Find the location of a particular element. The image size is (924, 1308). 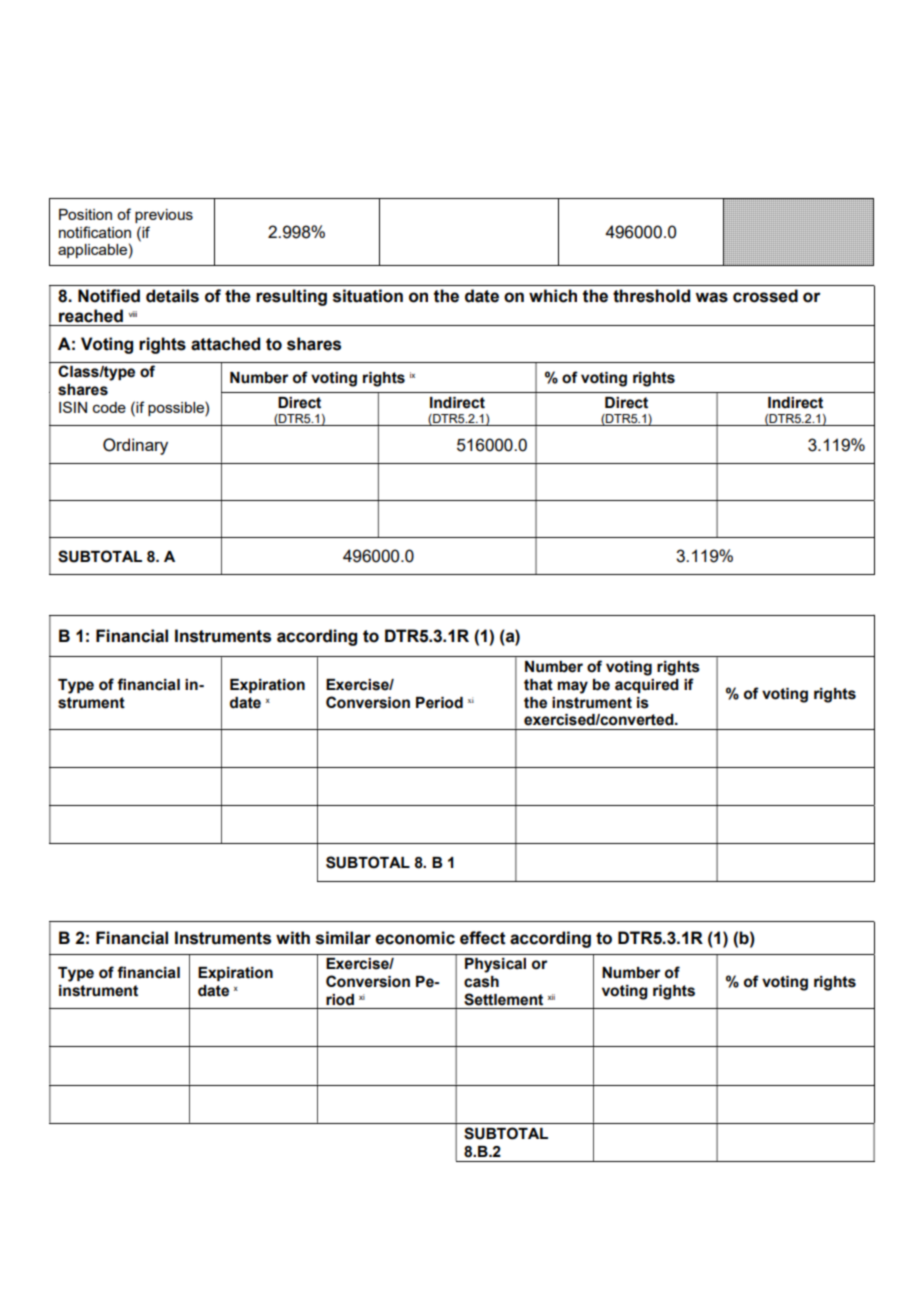

with is located at coordinates (293, 938).
